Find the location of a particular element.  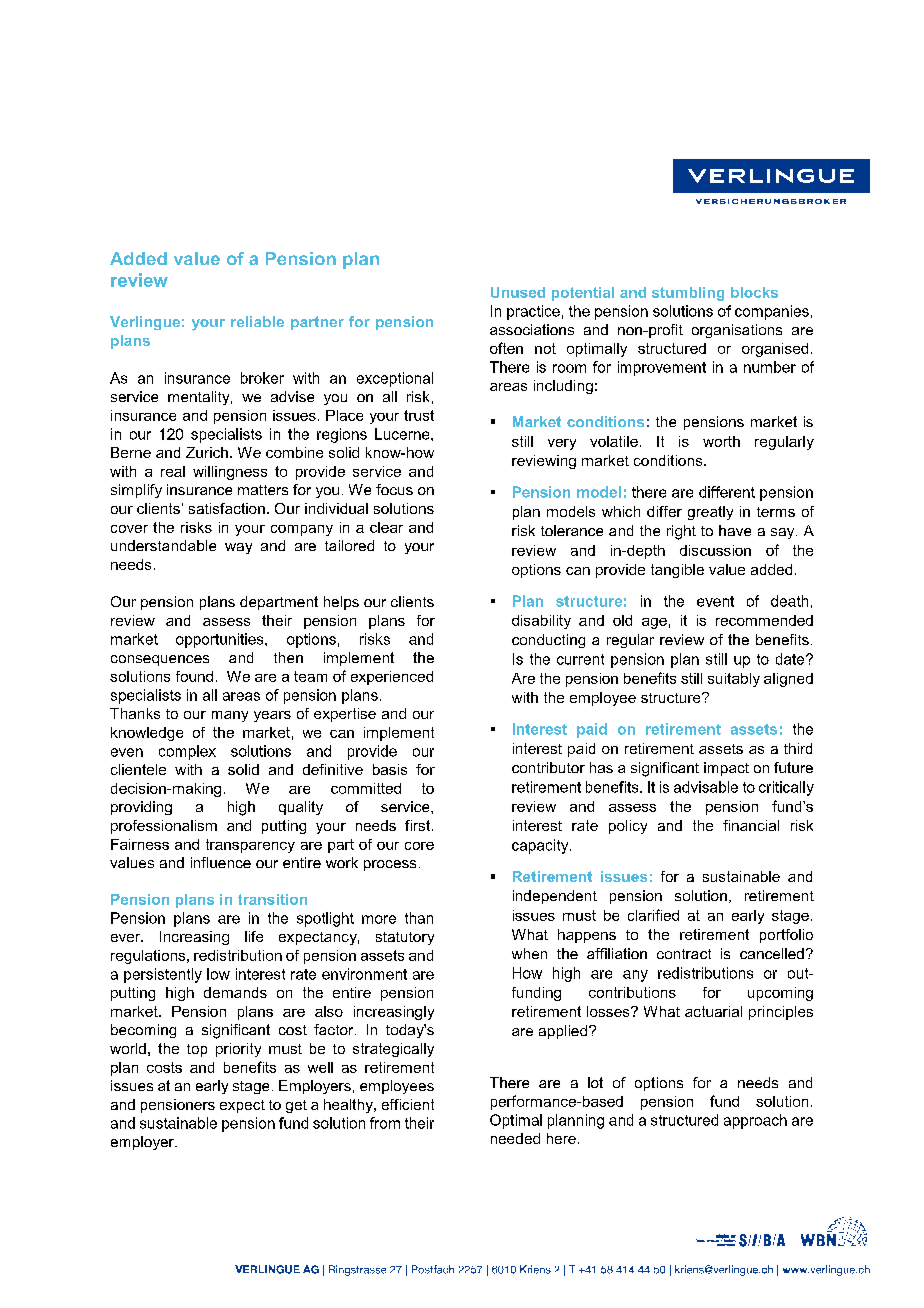

satisfaction is located at coordinates (227, 508).
